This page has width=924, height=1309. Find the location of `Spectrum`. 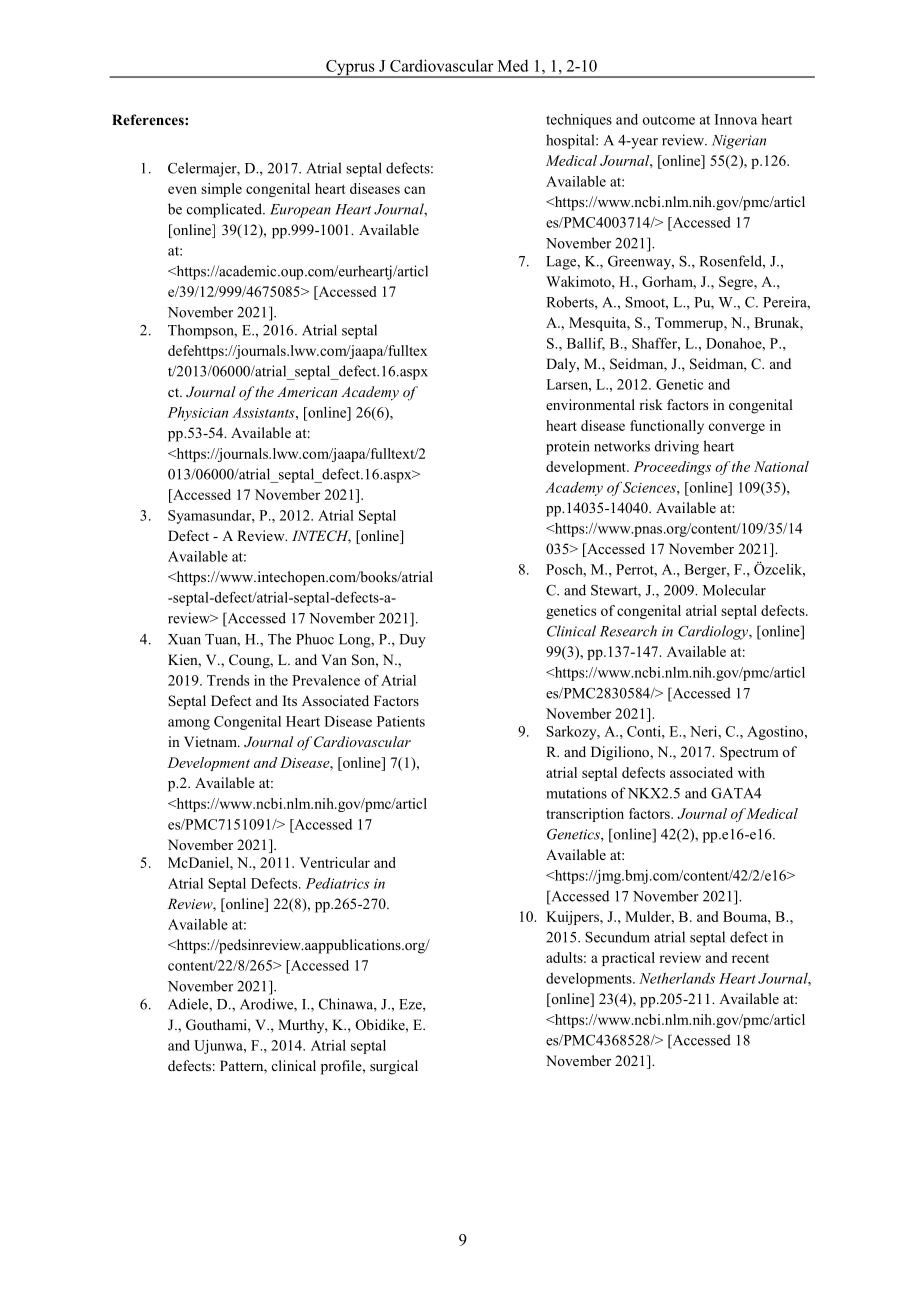

Spectrum is located at coordinates (749, 753).
